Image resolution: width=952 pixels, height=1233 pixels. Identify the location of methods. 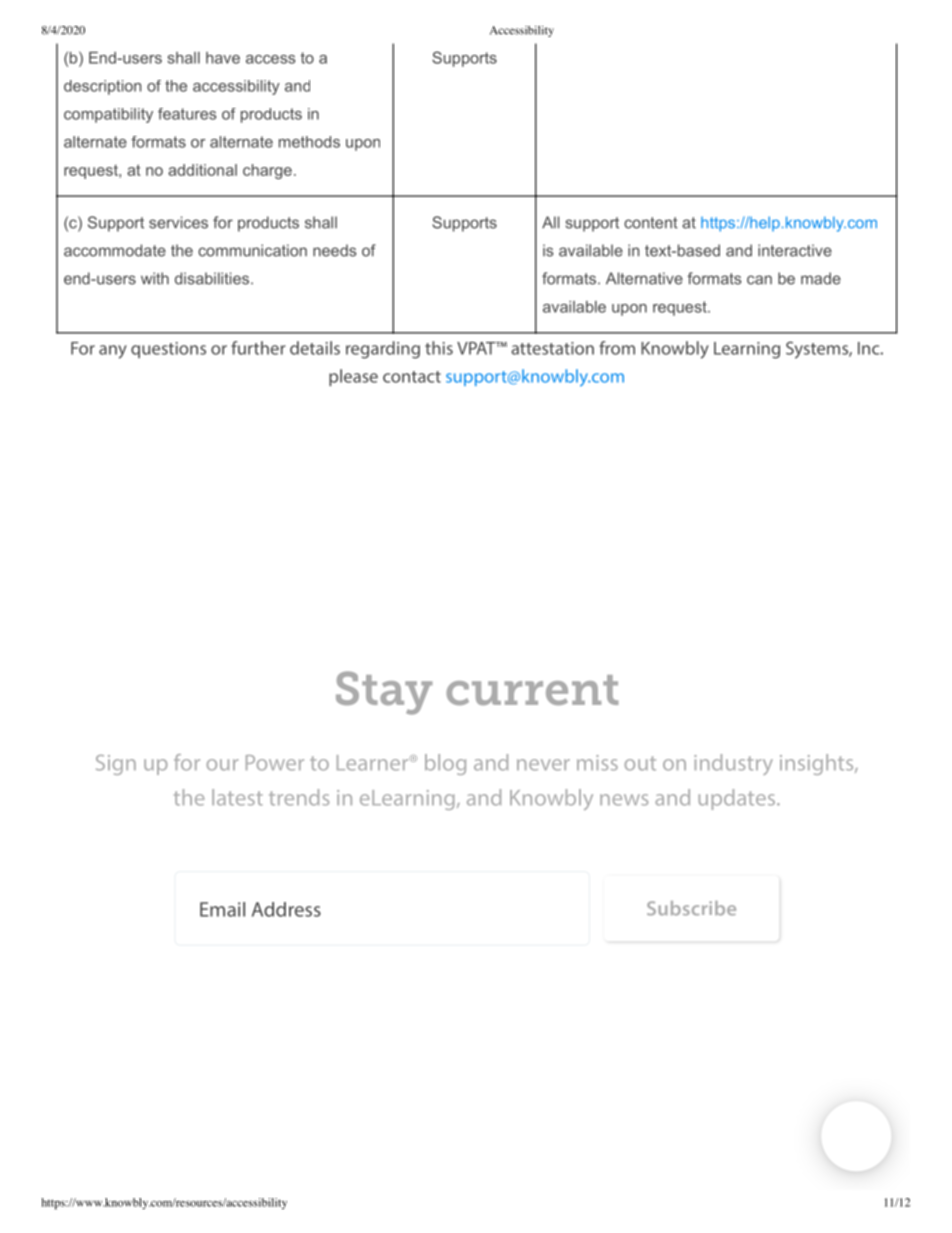
(309, 142).
